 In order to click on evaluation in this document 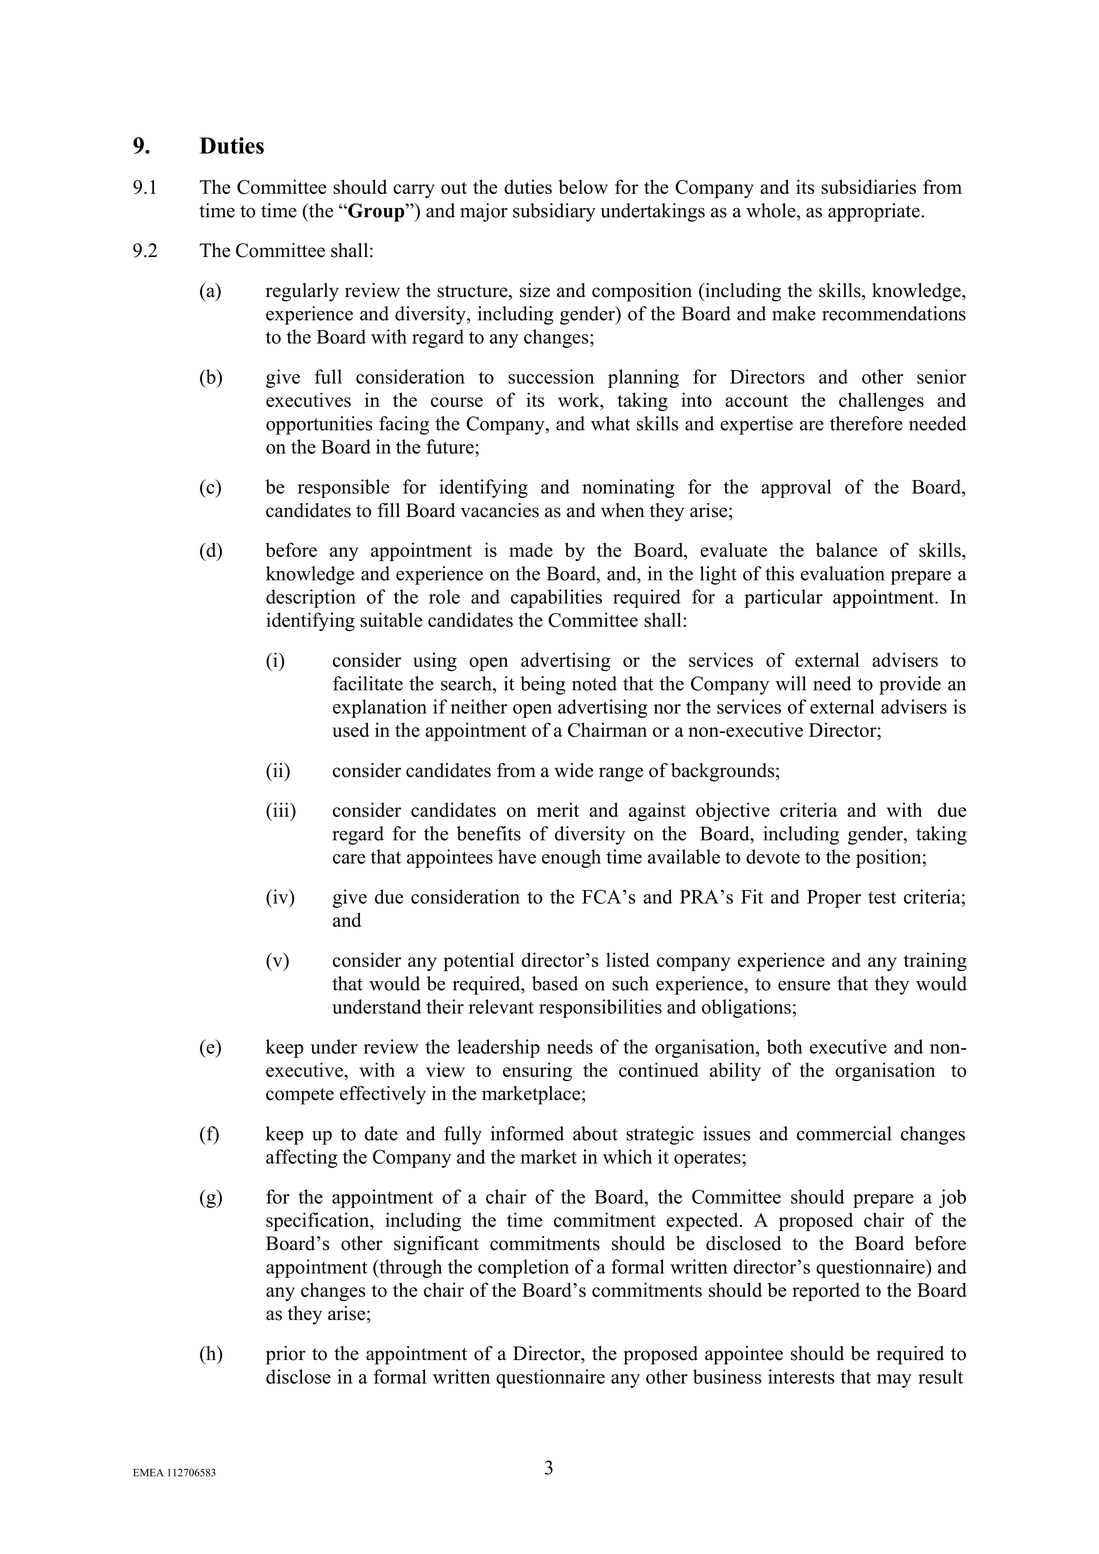, I will do `click(843, 573)`.
